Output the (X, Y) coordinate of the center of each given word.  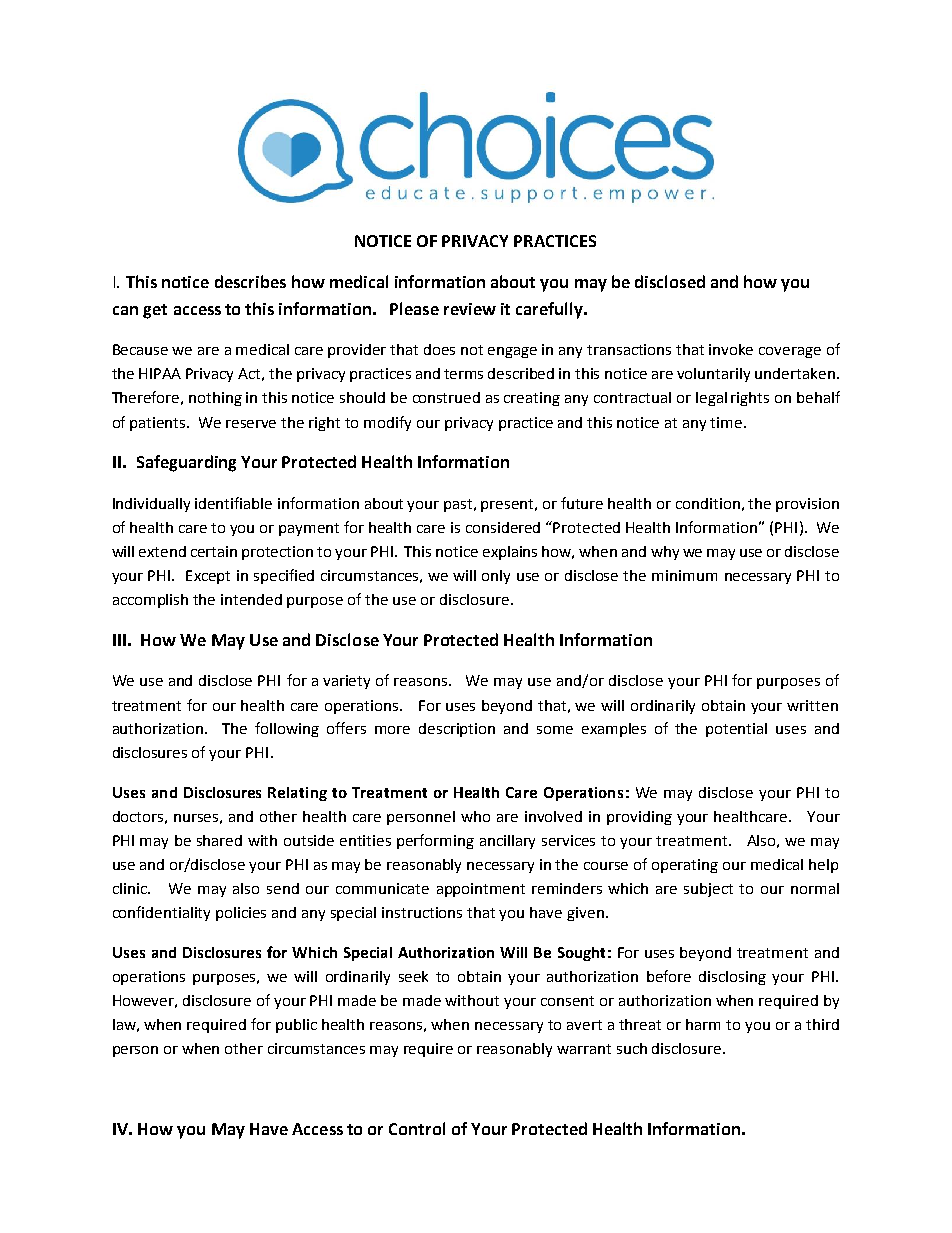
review (470, 309)
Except (208, 577)
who (475, 816)
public (296, 1026)
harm (703, 1024)
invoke (731, 349)
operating (685, 866)
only (496, 577)
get (155, 311)
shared (219, 840)
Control (417, 1128)
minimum (684, 575)
